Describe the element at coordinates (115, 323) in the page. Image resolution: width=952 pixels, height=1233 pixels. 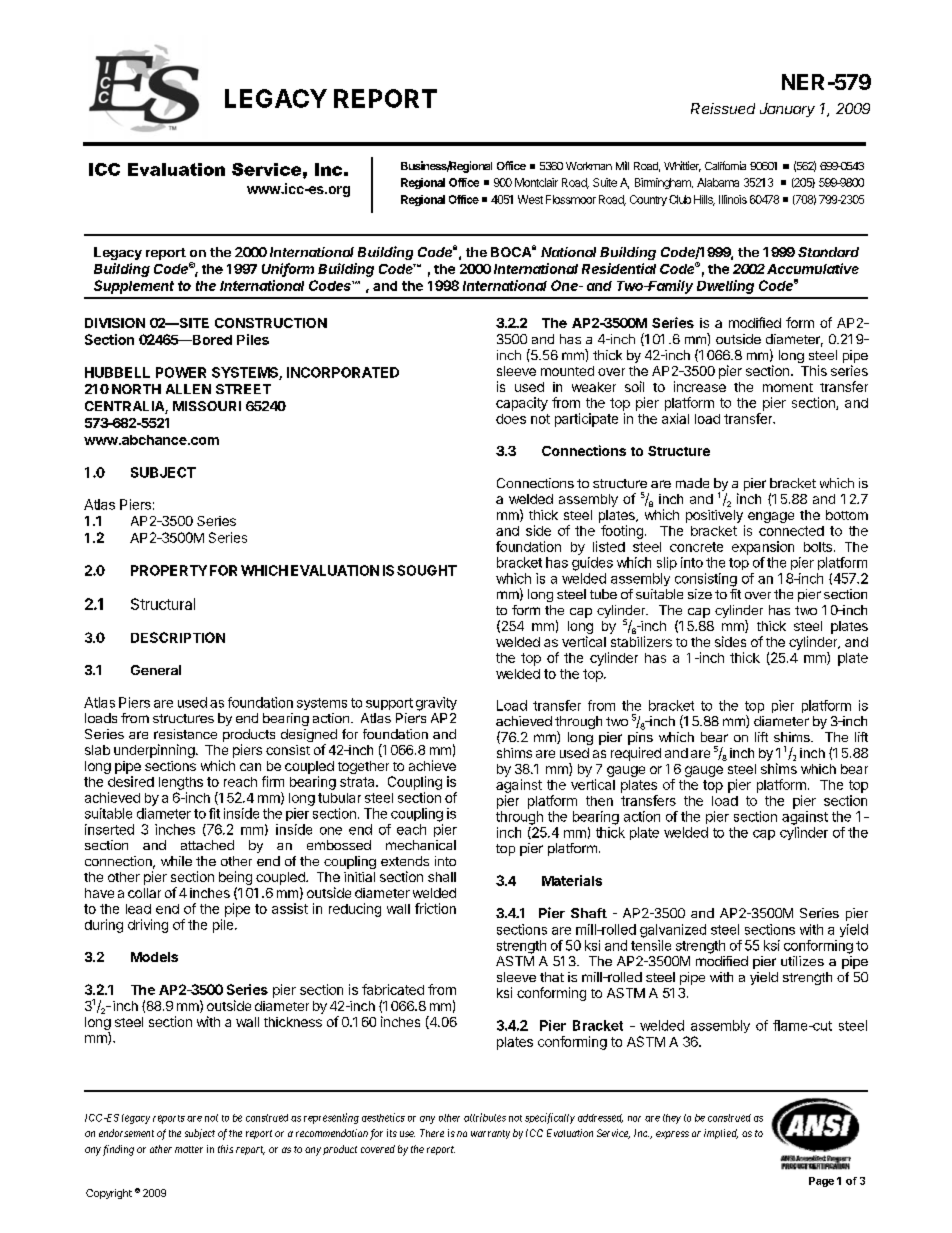
I see `DIVISION` at that location.
